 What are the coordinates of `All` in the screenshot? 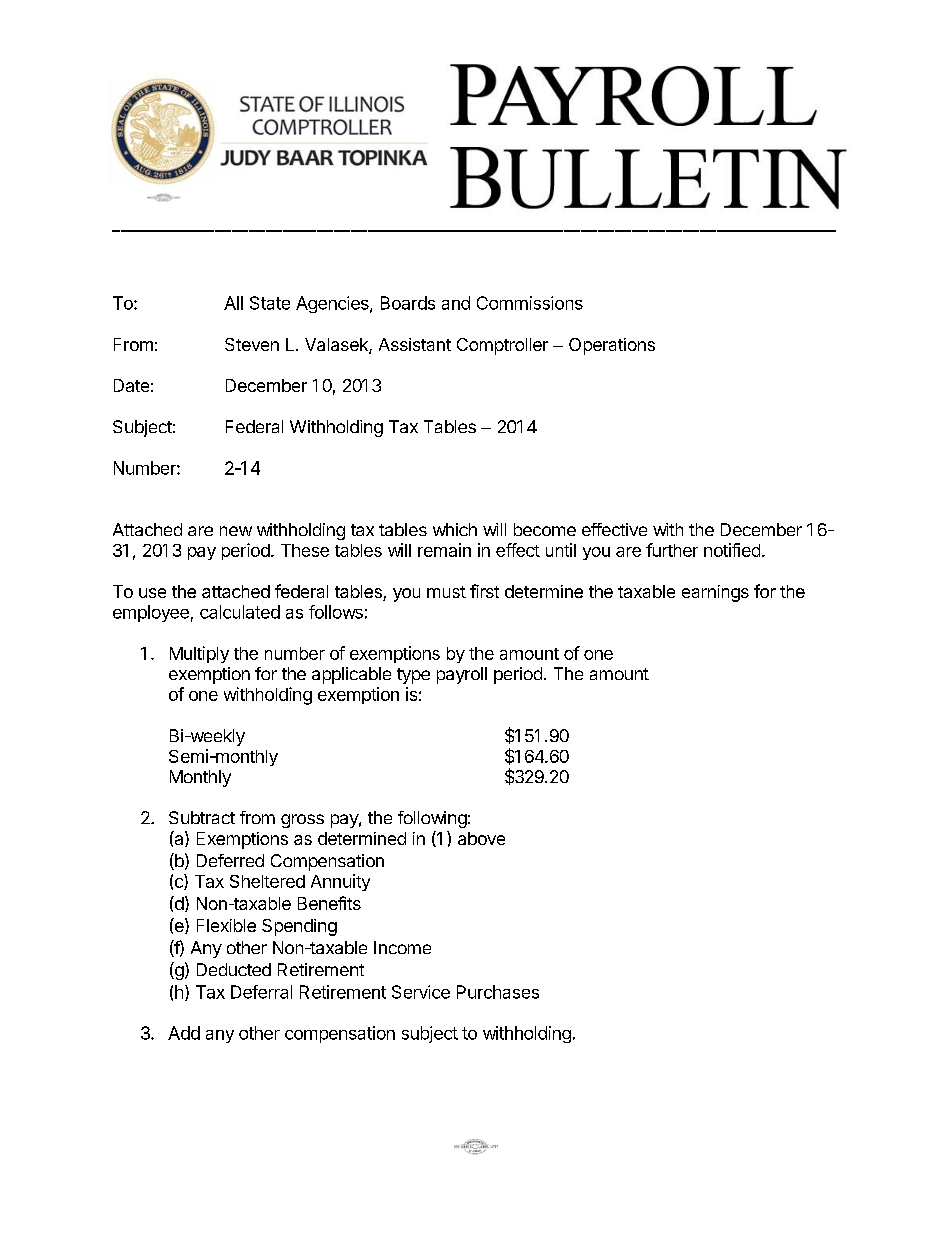 It's located at (233, 303).
